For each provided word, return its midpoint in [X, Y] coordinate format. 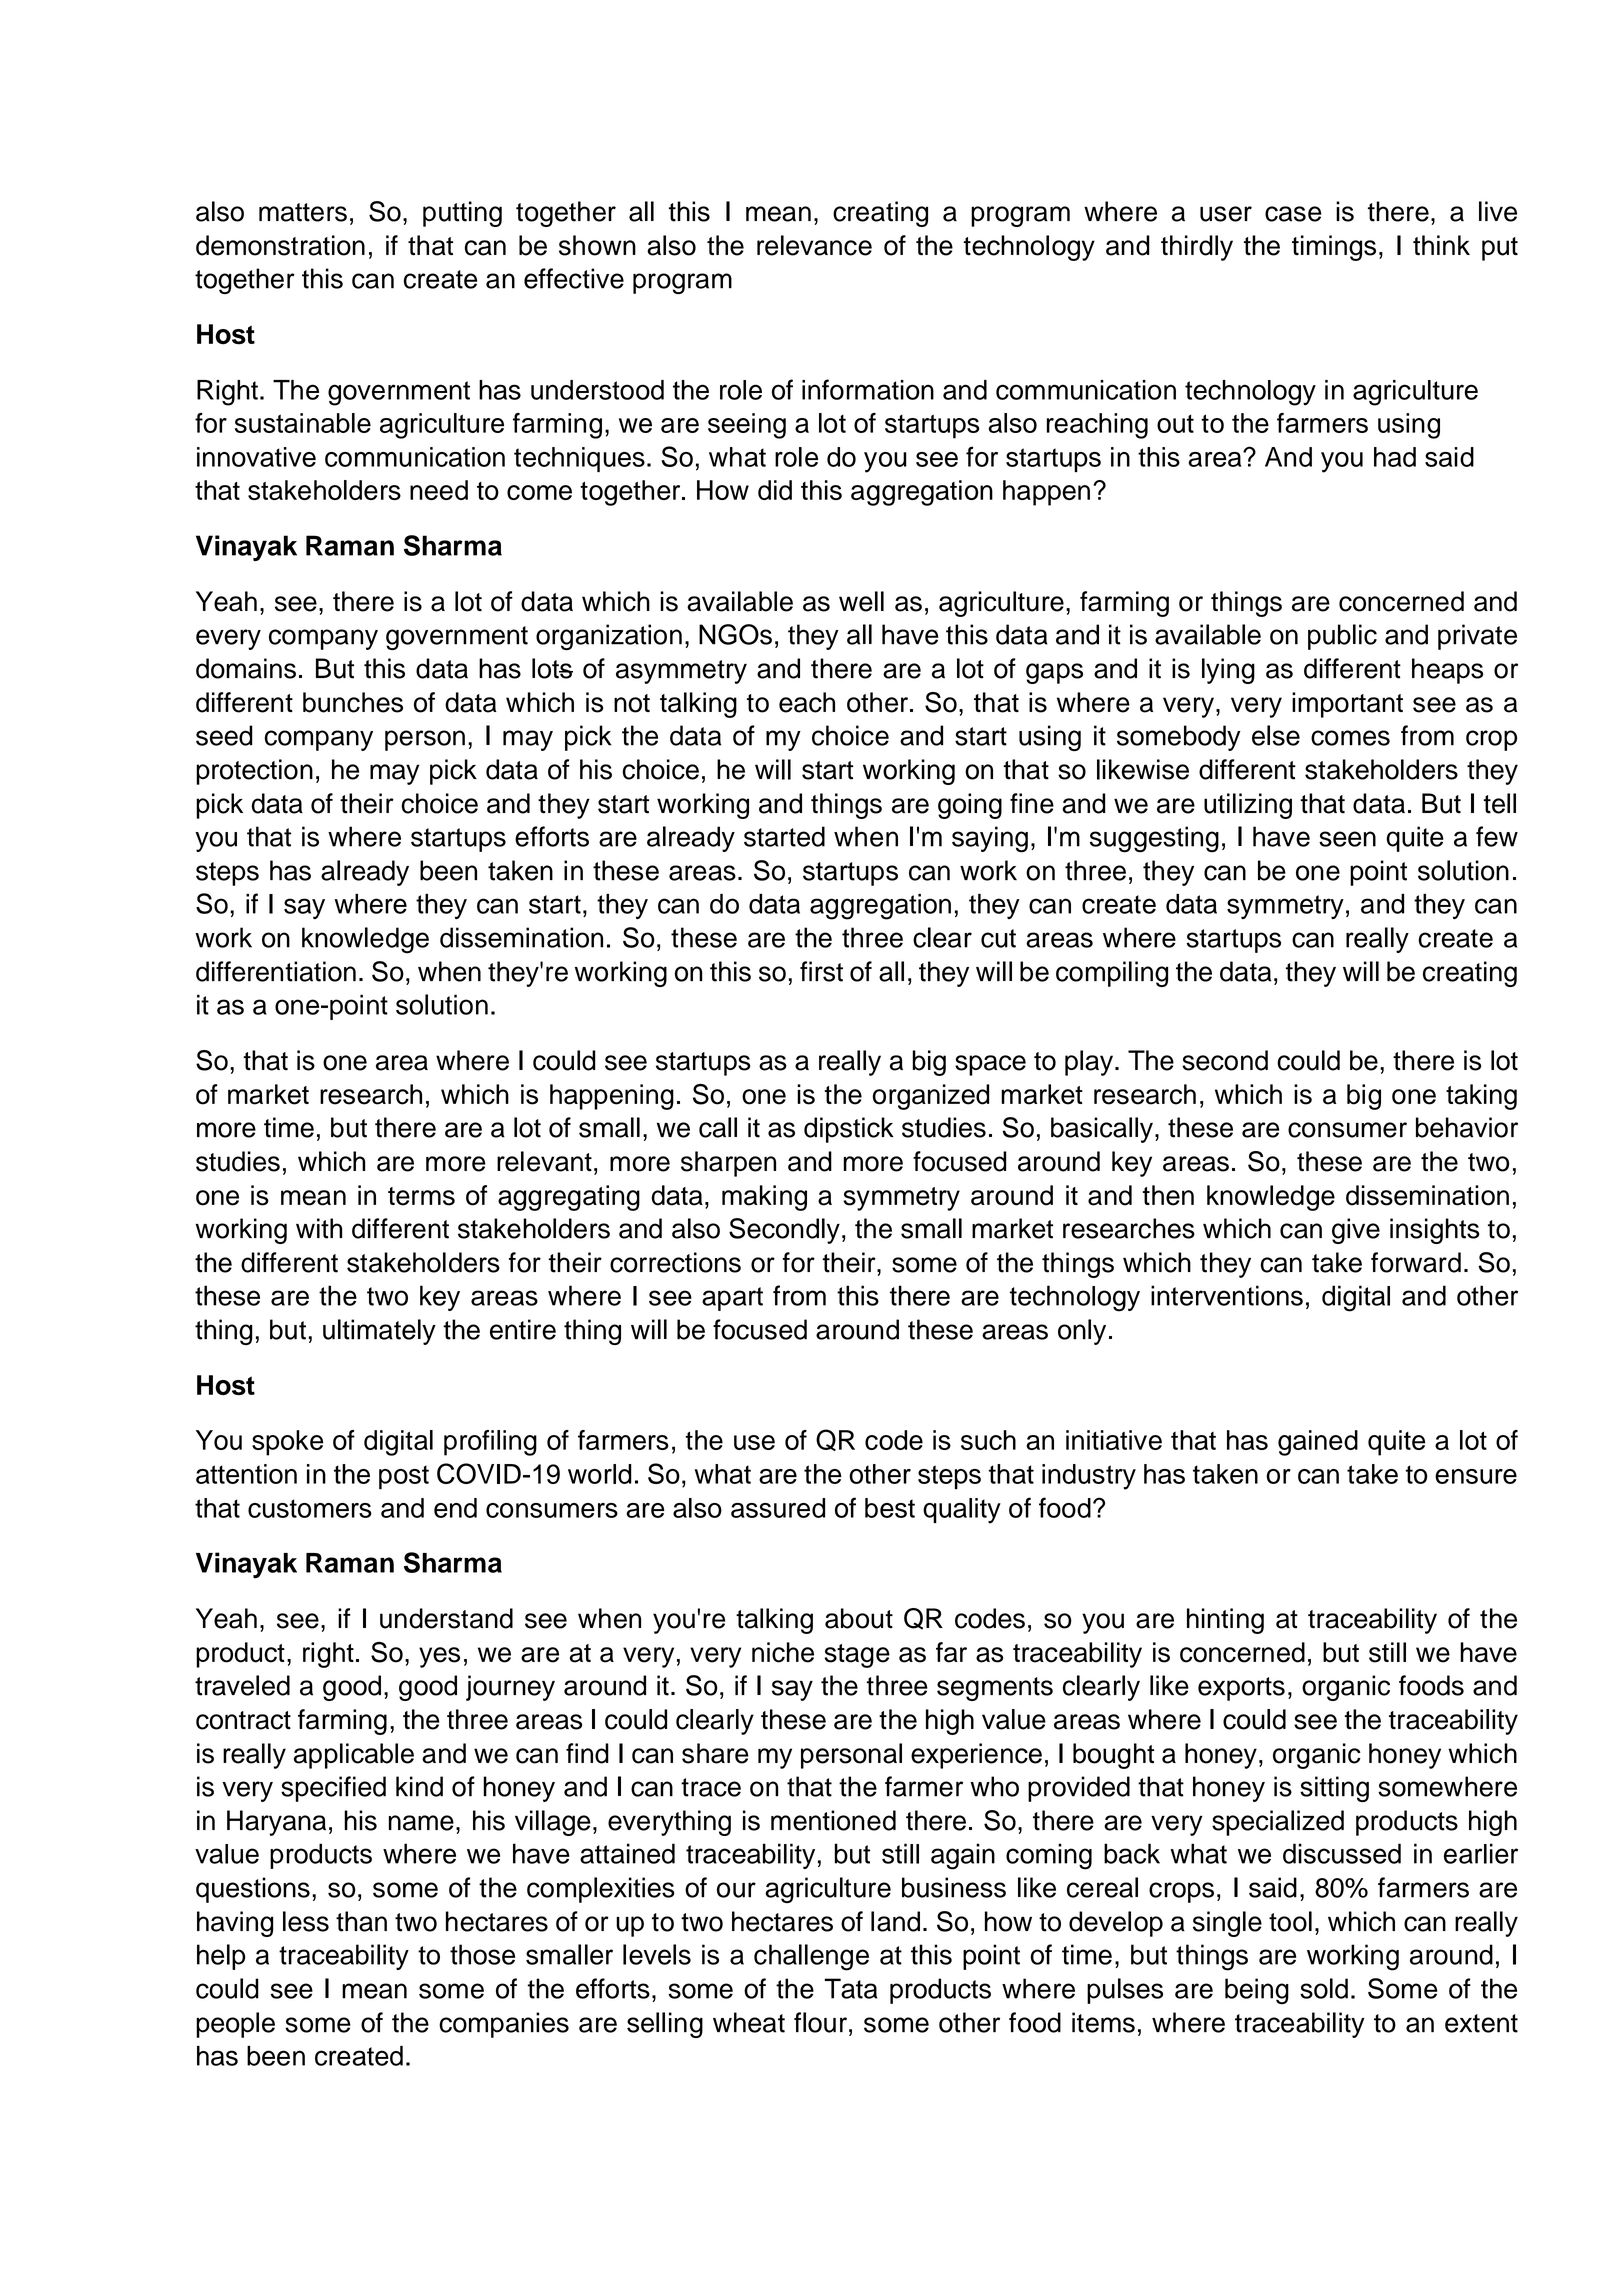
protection [254, 772]
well [861, 601]
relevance [814, 245]
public [1342, 637]
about [859, 1618]
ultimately [379, 1332]
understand [446, 1618]
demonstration [280, 245]
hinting [1225, 1621]
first [821, 971]
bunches [353, 702]
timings [1334, 248]
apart [732, 1299]
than [361, 1921]
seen [1347, 839]
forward [1416, 1262]
